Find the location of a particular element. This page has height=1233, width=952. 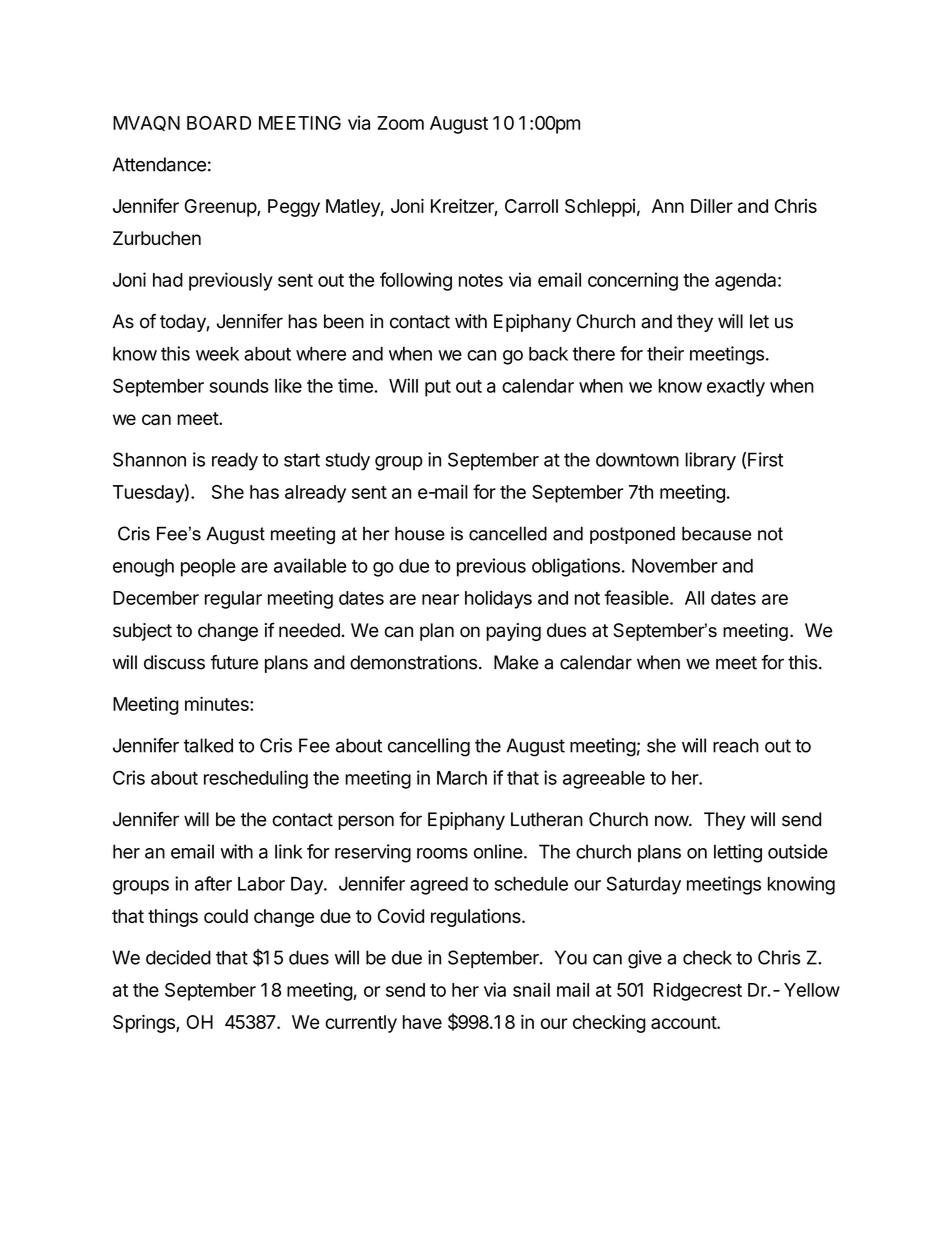

Diller is located at coordinates (712, 206).
